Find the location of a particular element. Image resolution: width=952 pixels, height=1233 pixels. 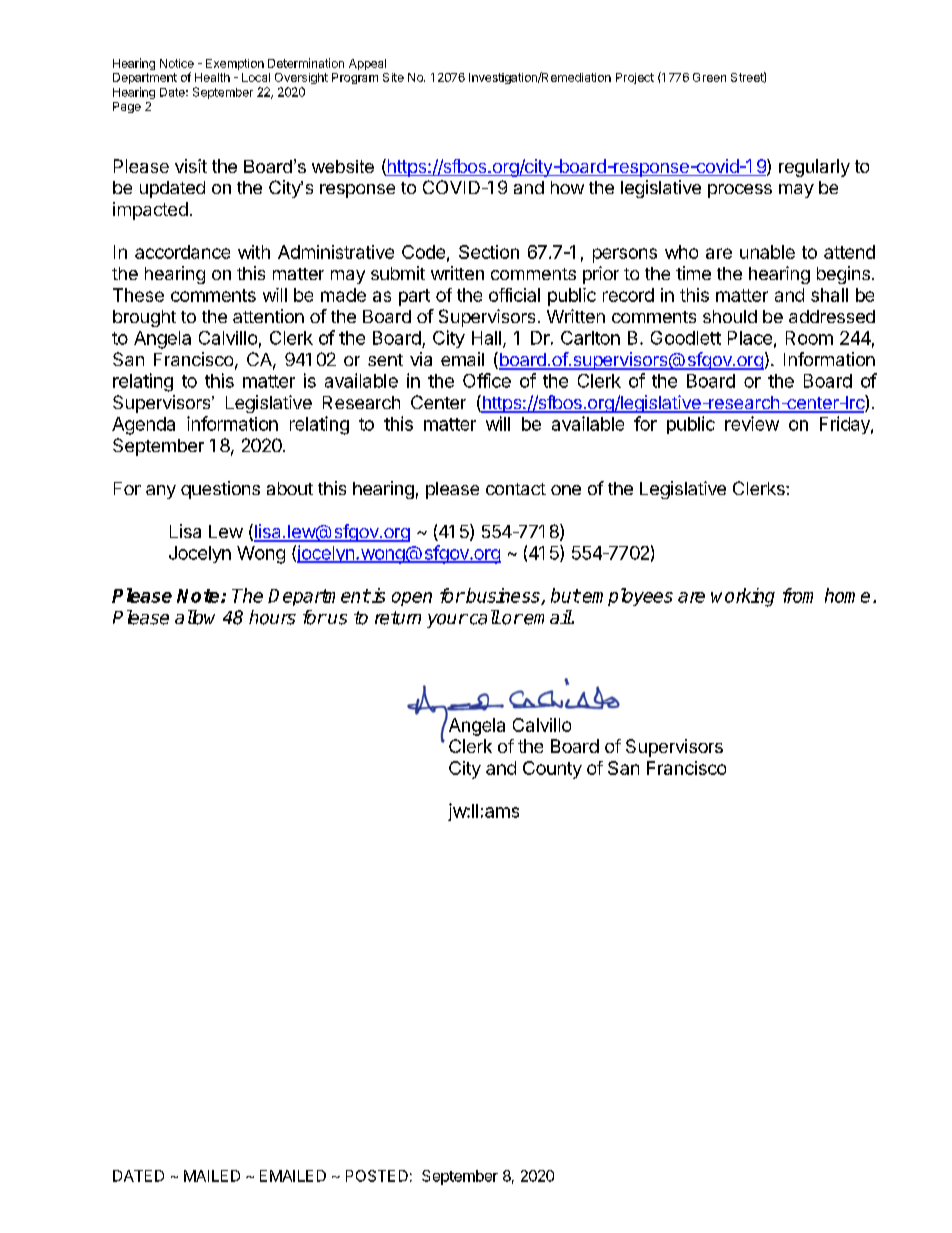

working is located at coordinates (743, 597).
